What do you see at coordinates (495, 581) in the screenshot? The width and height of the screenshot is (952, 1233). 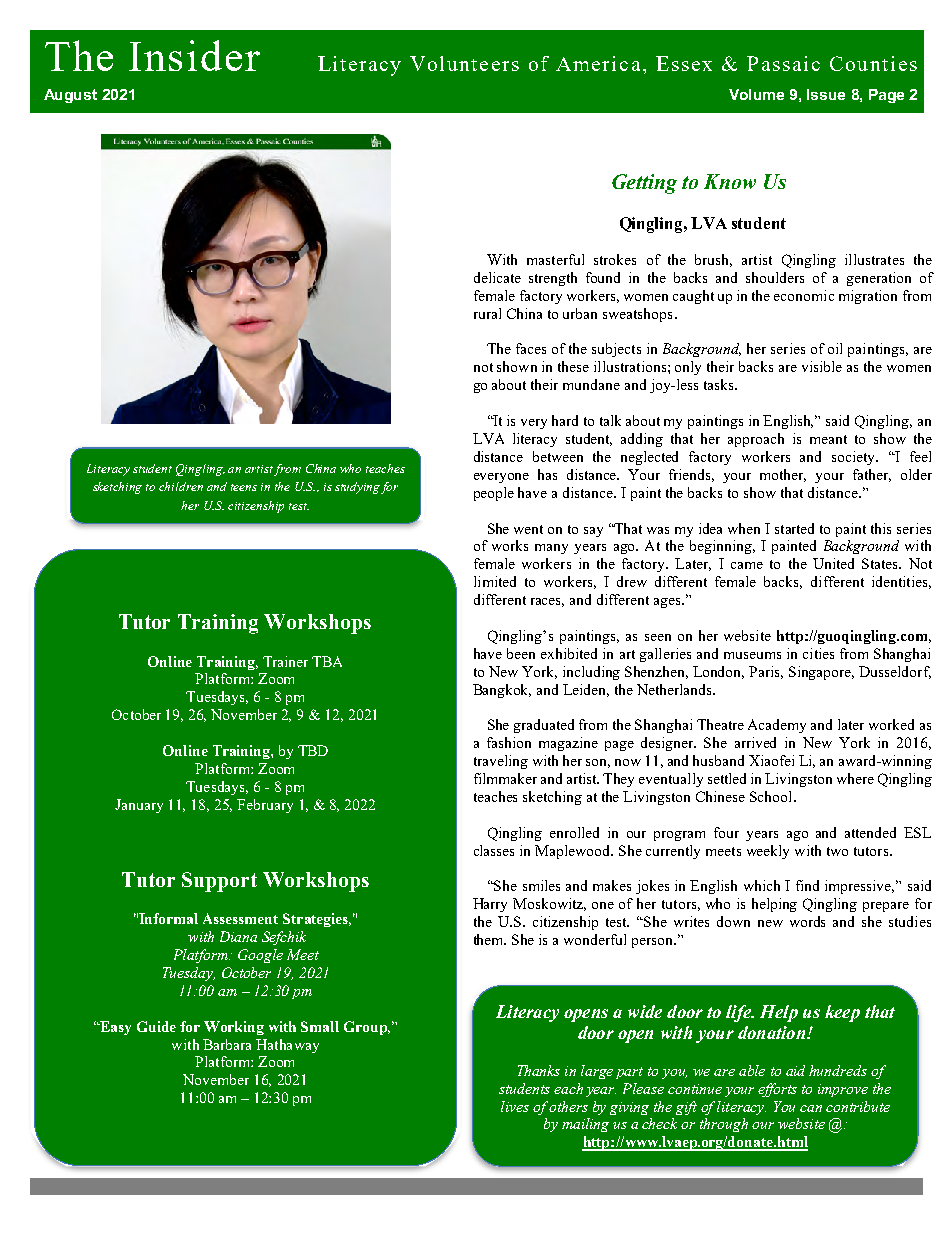 I see `limited` at bounding box center [495, 581].
